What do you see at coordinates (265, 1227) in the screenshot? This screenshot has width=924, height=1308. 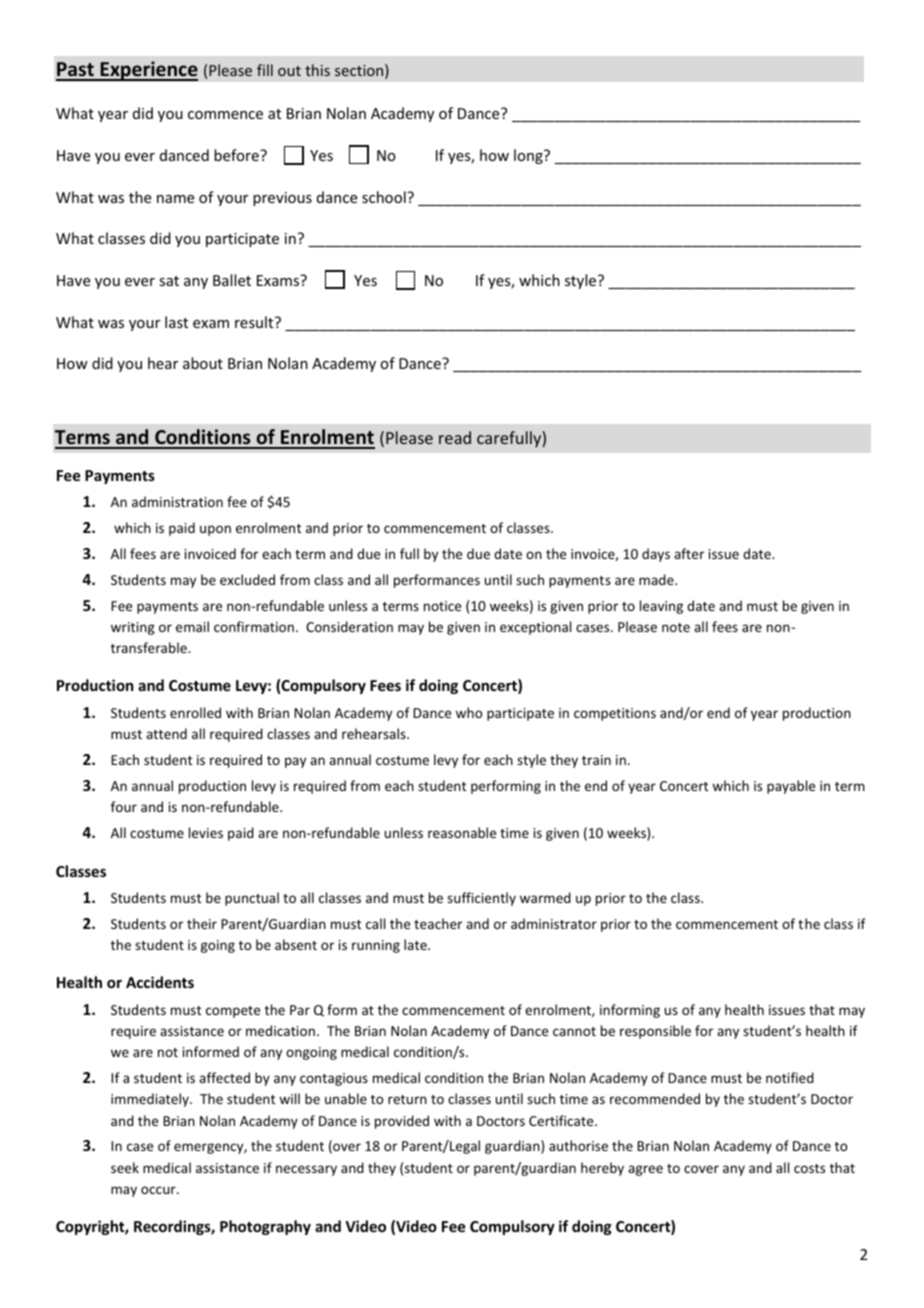 I see `Photography` at bounding box center [265, 1227].
